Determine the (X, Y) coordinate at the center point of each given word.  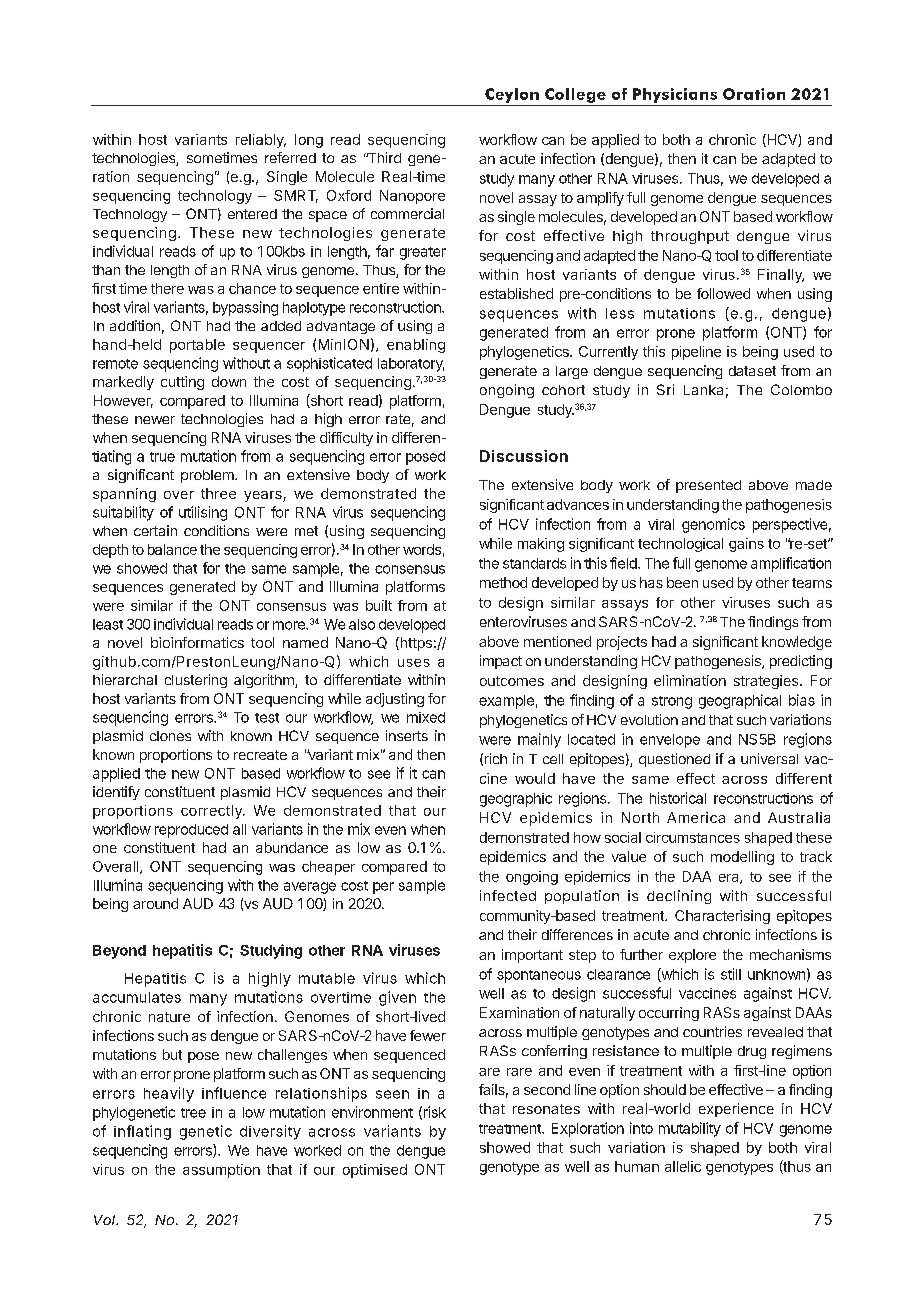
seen (392, 1094)
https (415, 644)
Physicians (675, 95)
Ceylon (512, 95)
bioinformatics (197, 642)
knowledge (797, 643)
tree (193, 1113)
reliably (261, 141)
